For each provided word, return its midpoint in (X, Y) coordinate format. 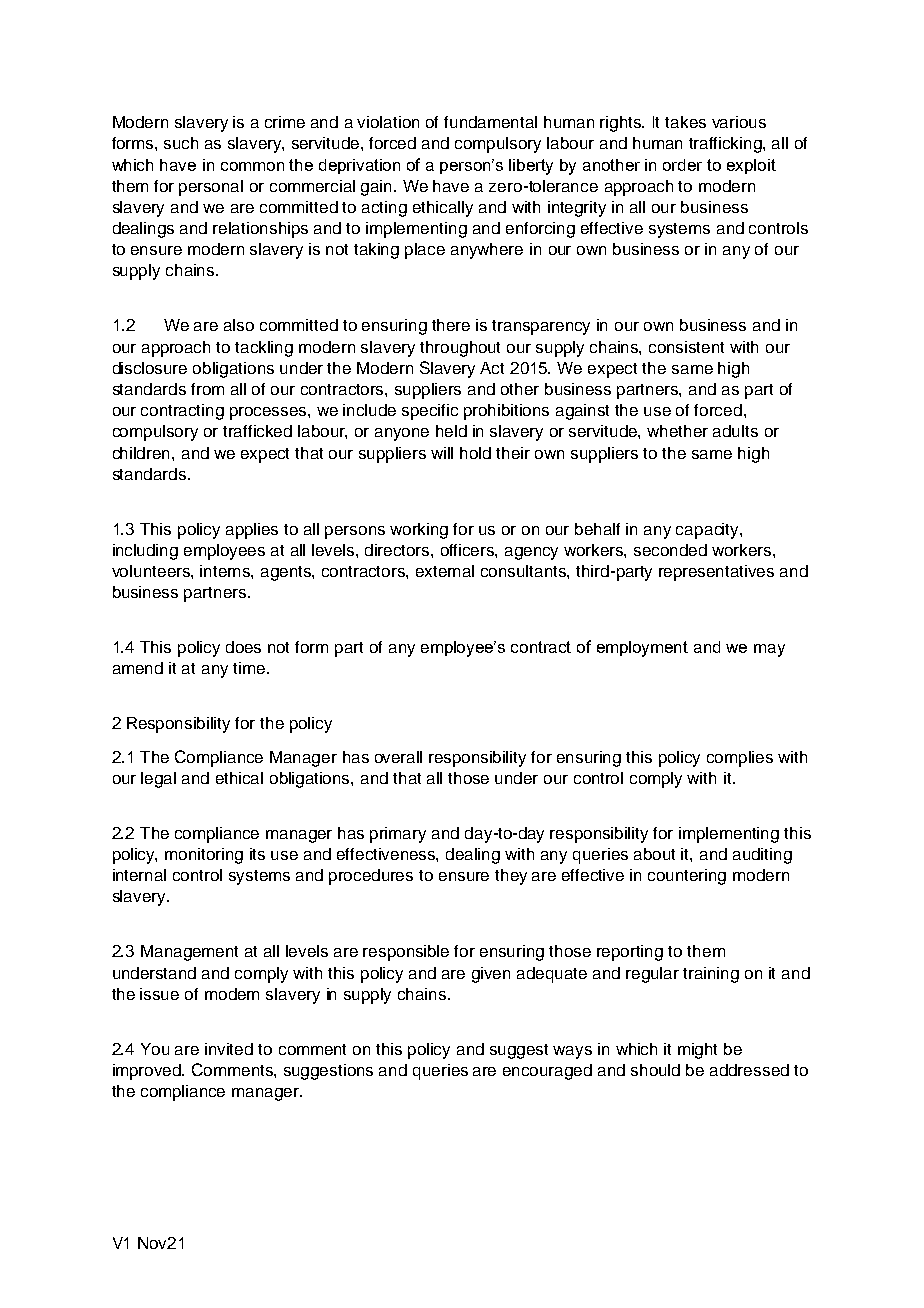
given (491, 975)
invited (229, 1049)
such (181, 143)
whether (677, 431)
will (442, 453)
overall (398, 757)
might (697, 1051)
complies (740, 759)
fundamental (490, 122)
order (682, 165)
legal (158, 780)
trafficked (257, 431)
